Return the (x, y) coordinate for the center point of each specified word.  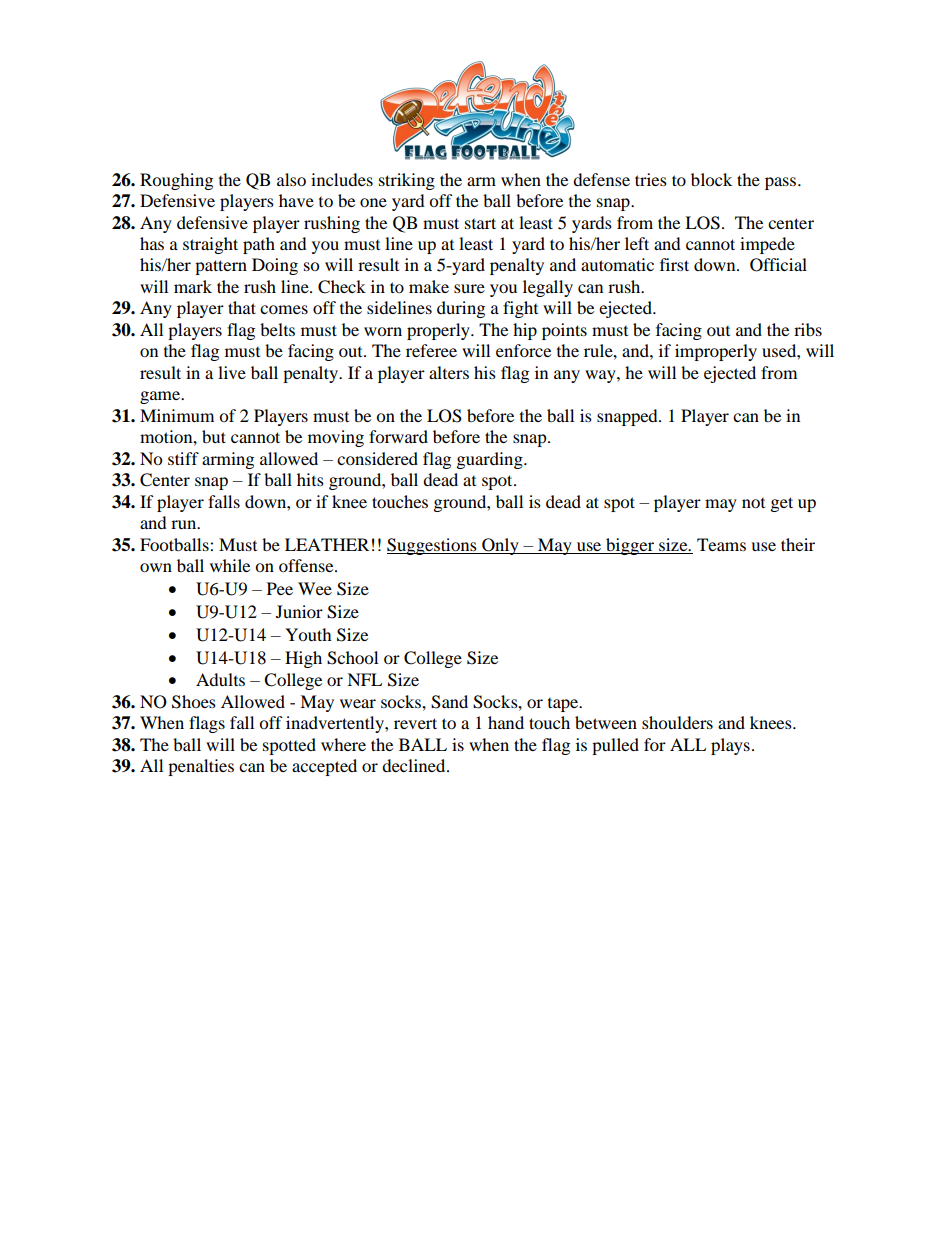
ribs (808, 329)
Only (500, 546)
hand (506, 722)
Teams (721, 544)
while (230, 565)
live (232, 372)
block (711, 179)
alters (449, 372)
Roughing (176, 181)
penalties (201, 767)
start (480, 223)
